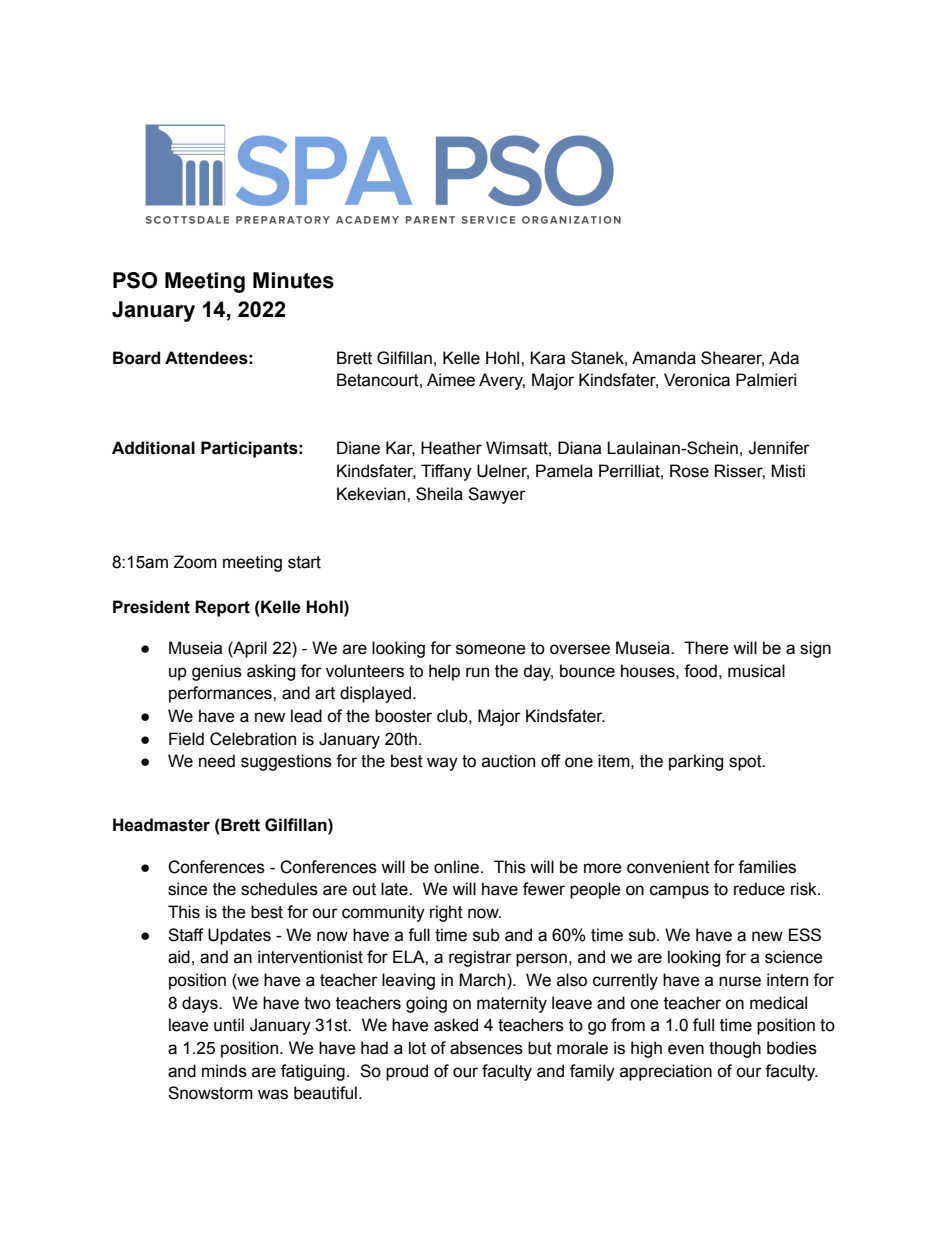 This image has height=1233, width=952. I want to click on absences, so click(486, 1048).
